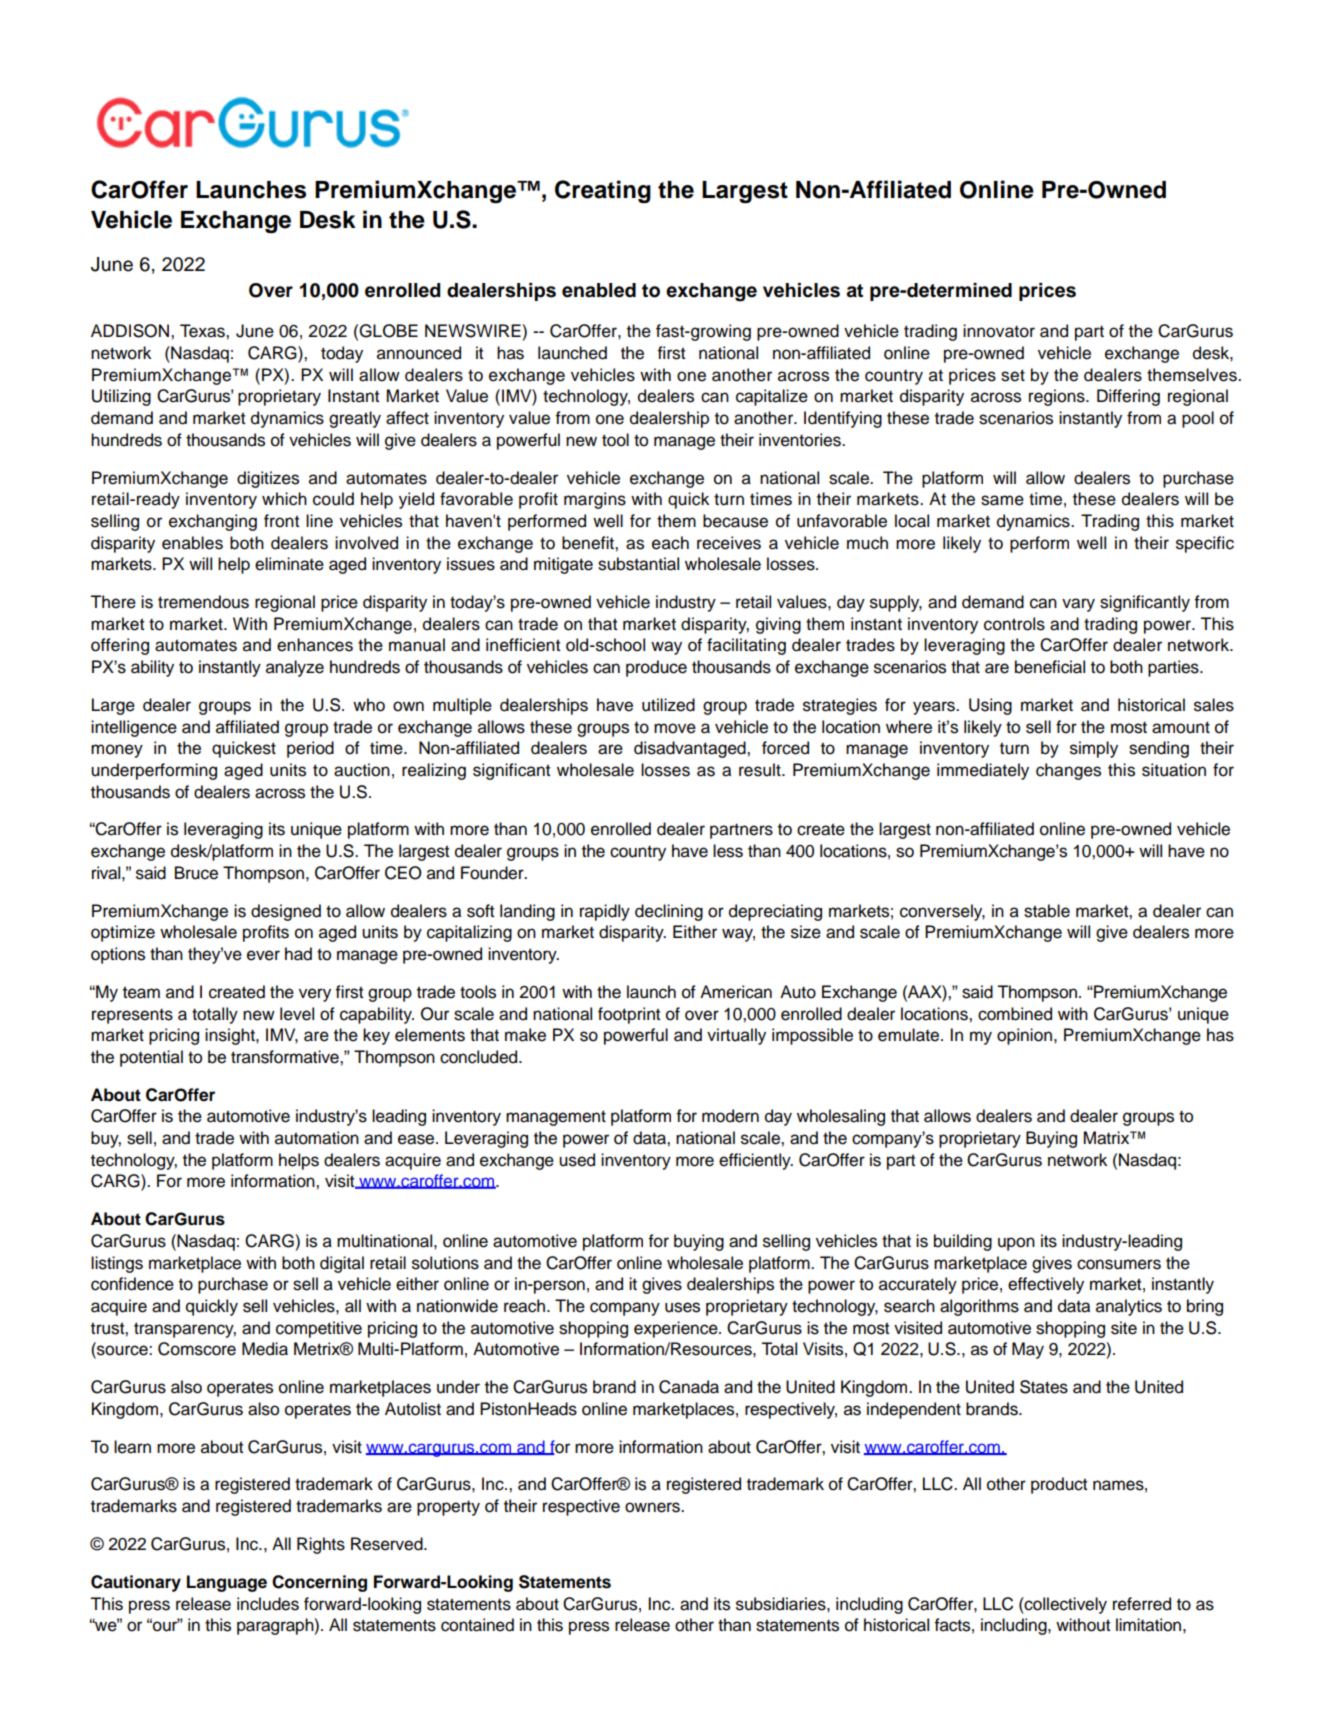 The width and height of the image is (1325, 1715). Describe the element at coordinates (669, 912) in the image. I see `declining` at that location.
